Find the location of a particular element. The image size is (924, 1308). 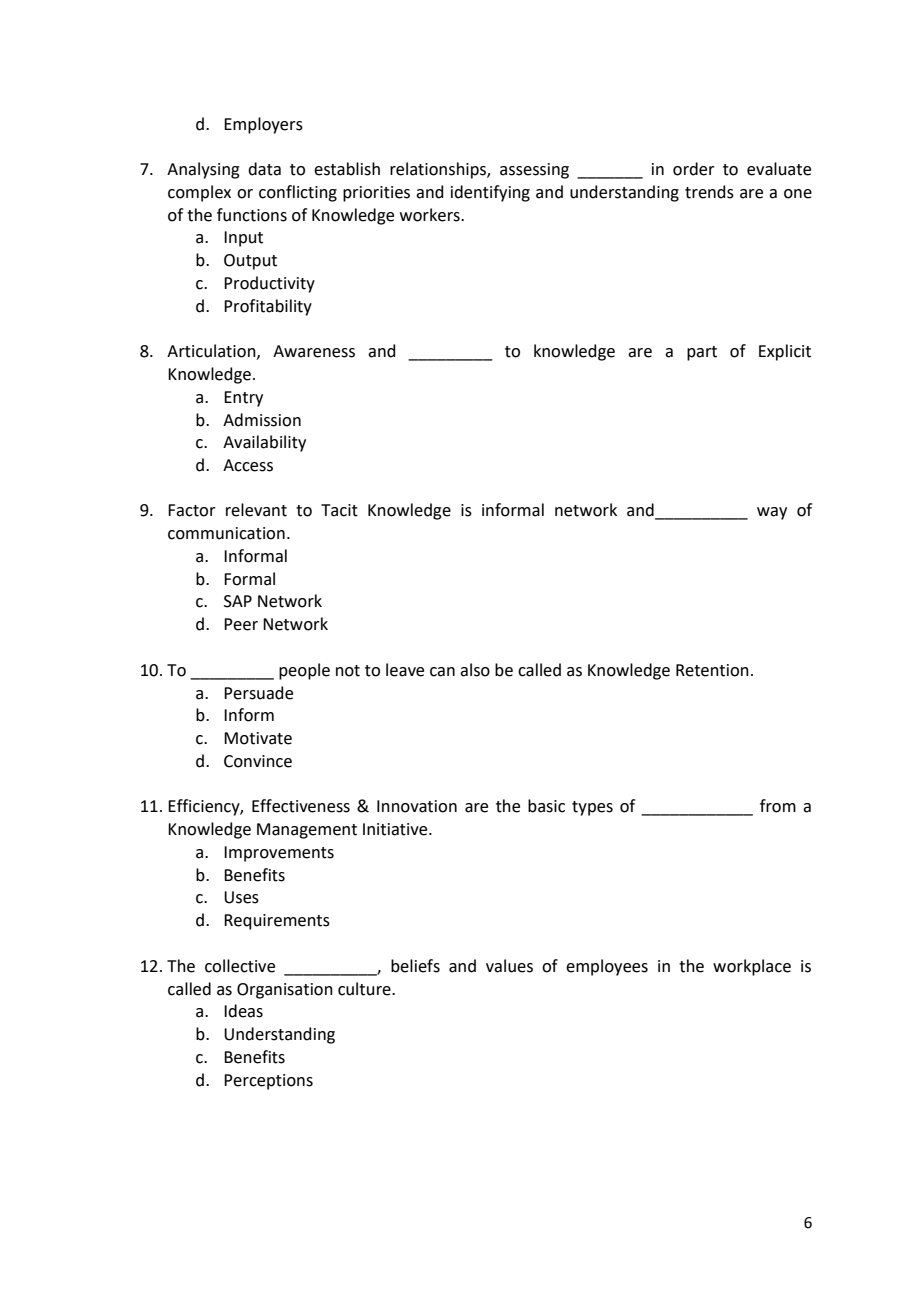

Retention is located at coordinates (712, 670).
